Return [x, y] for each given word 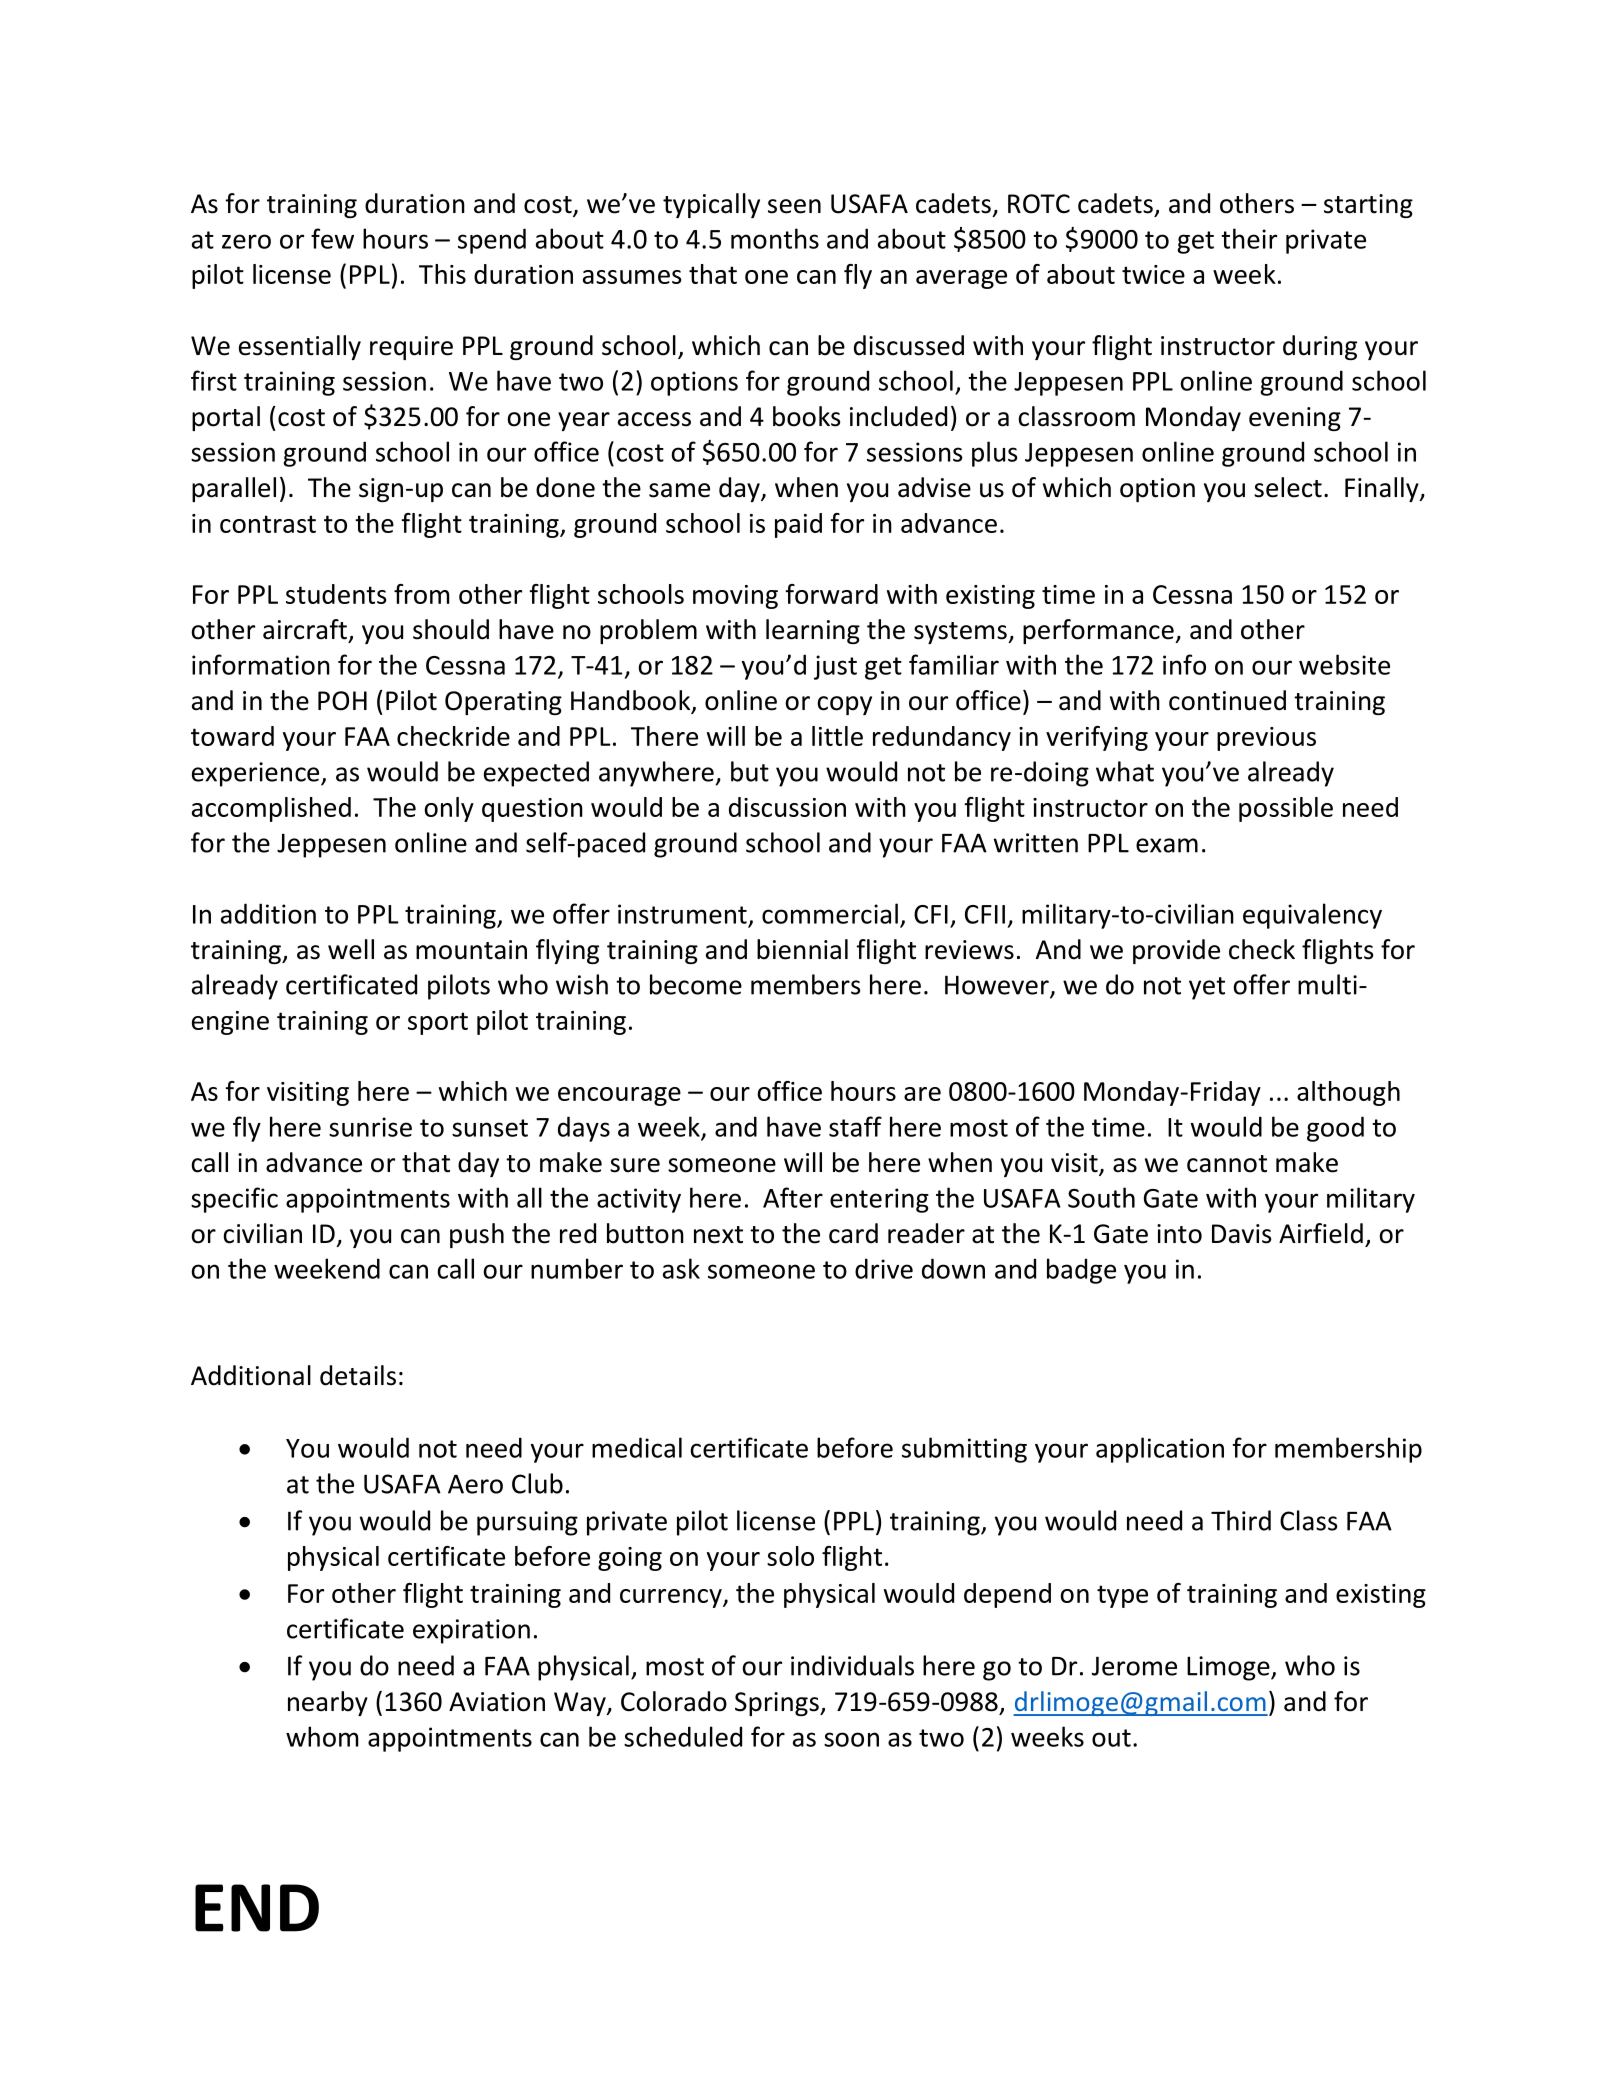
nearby [328, 1703]
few [332, 238]
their [1249, 238]
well [351, 949]
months [775, 238]
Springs [778, 1704]
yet [1207, 988]
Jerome [1134, 1666]
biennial [802, 949]
